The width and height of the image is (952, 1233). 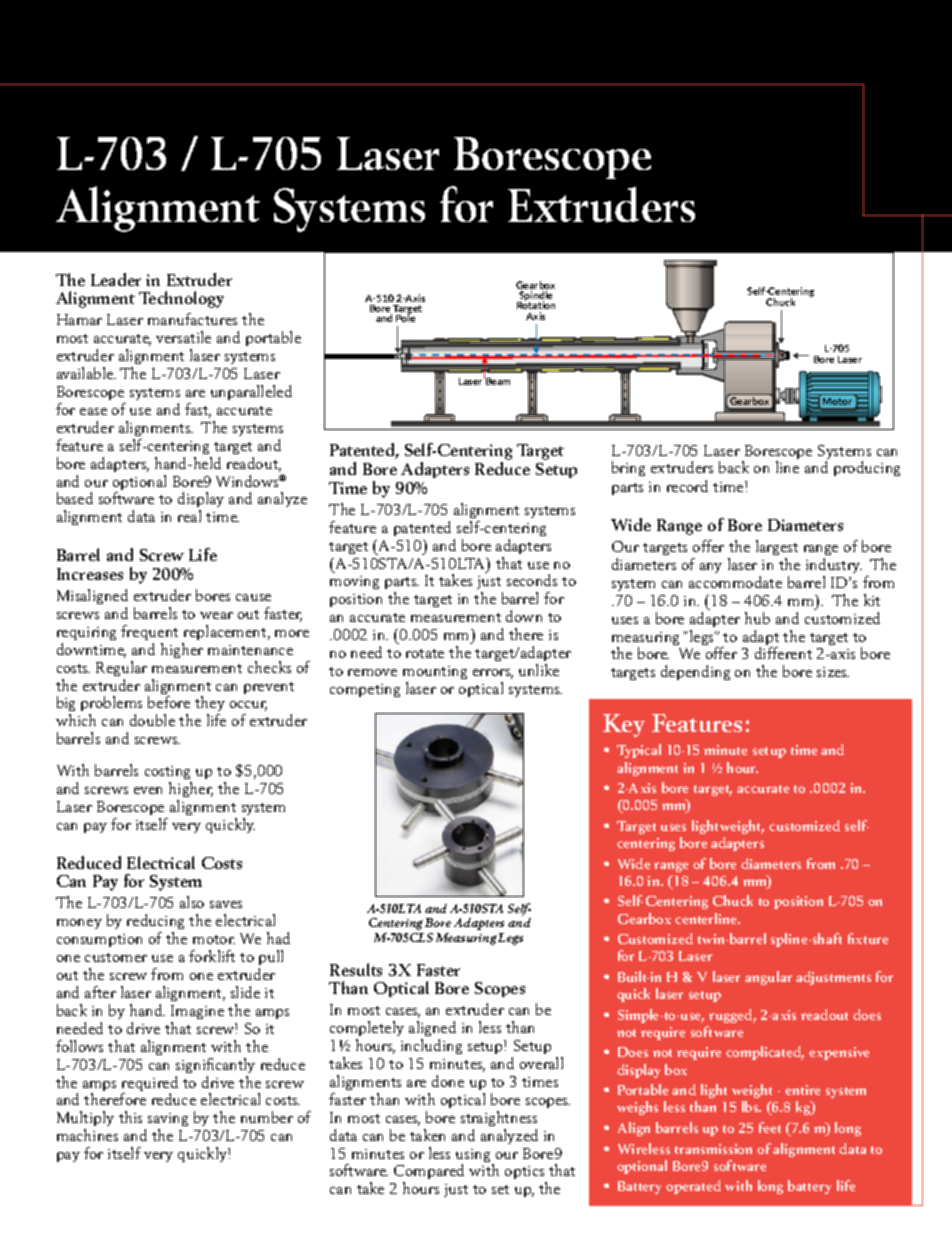 What do you see at coordinates (435, 672) in the image?
I see `mounting` at bounding box center [435, 672].
